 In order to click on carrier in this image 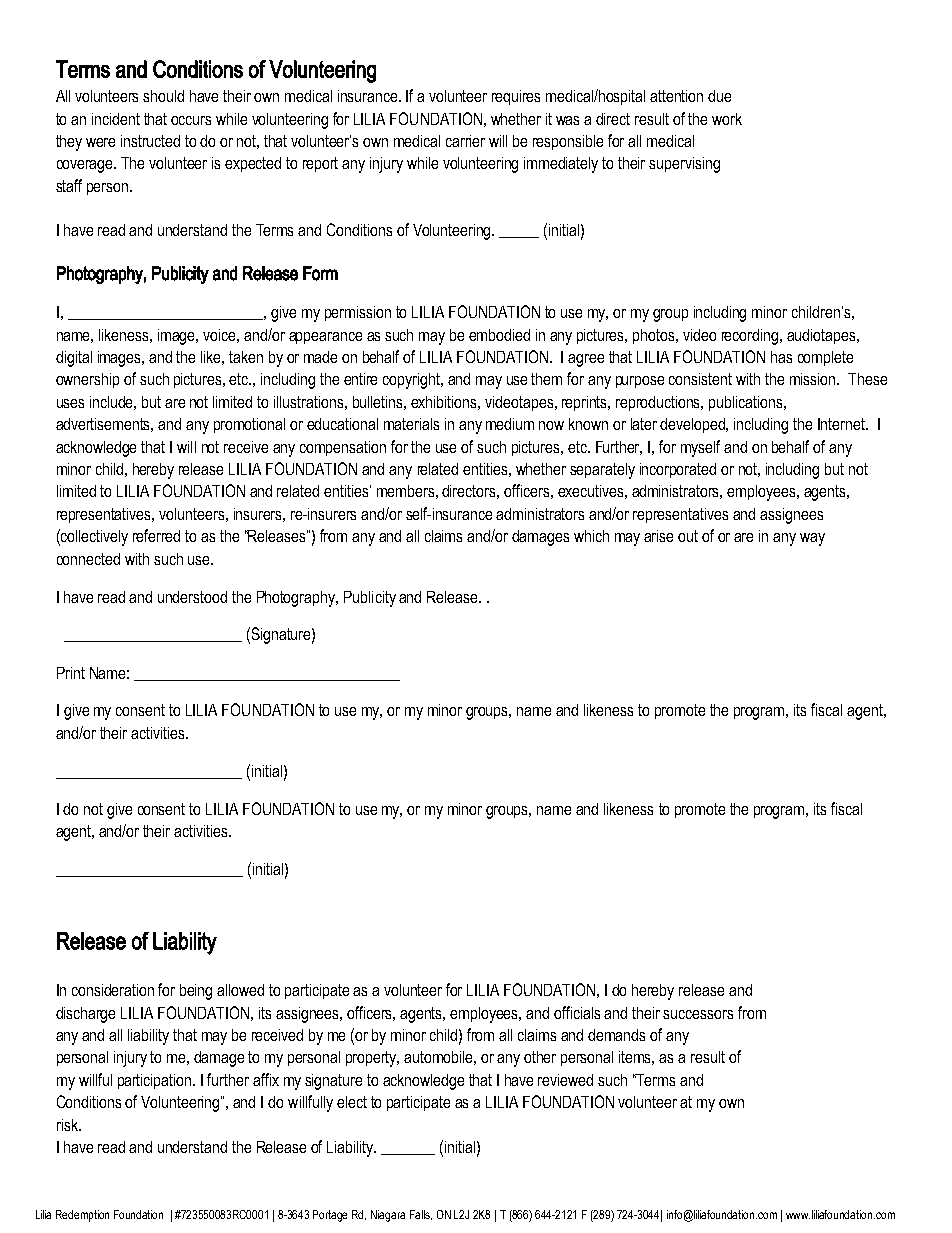, I will do `click(465, 141)`.
